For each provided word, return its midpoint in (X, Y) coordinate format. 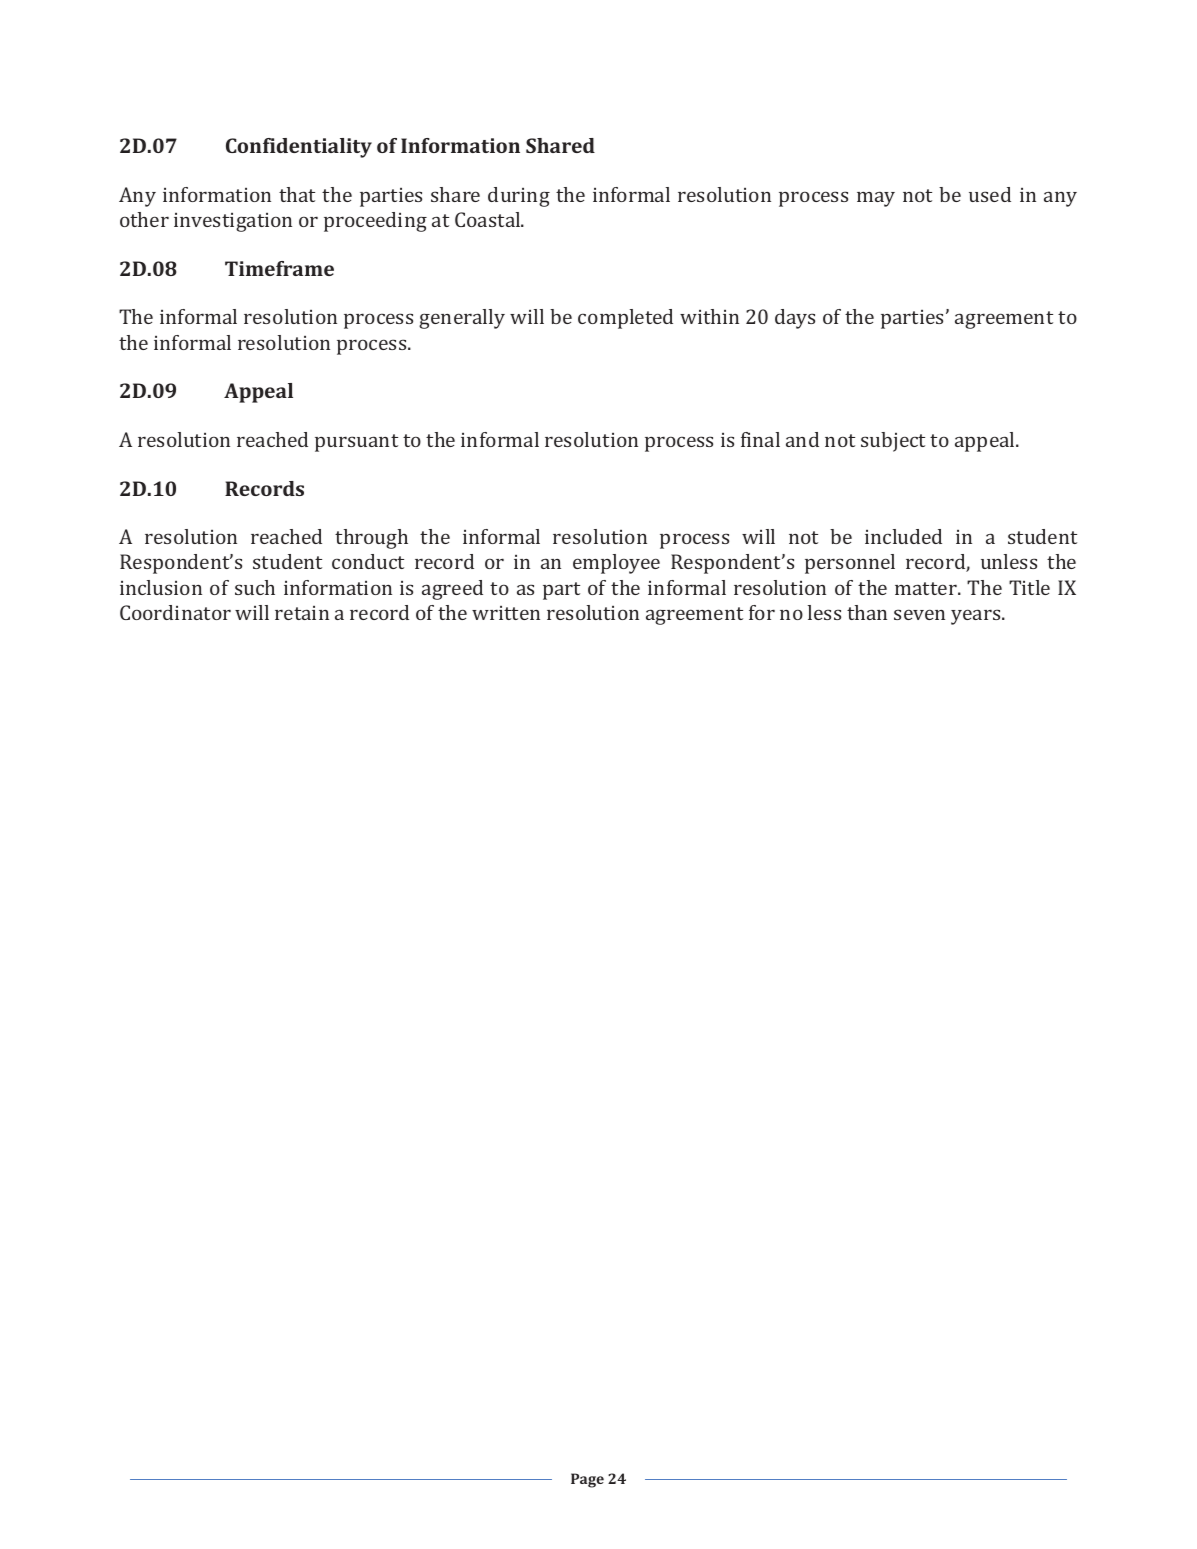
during (519, 197)
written (506, 612)
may (876, 199)
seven (919, 614)
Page (587, 1480)
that (297, 194)
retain (302, 612)
